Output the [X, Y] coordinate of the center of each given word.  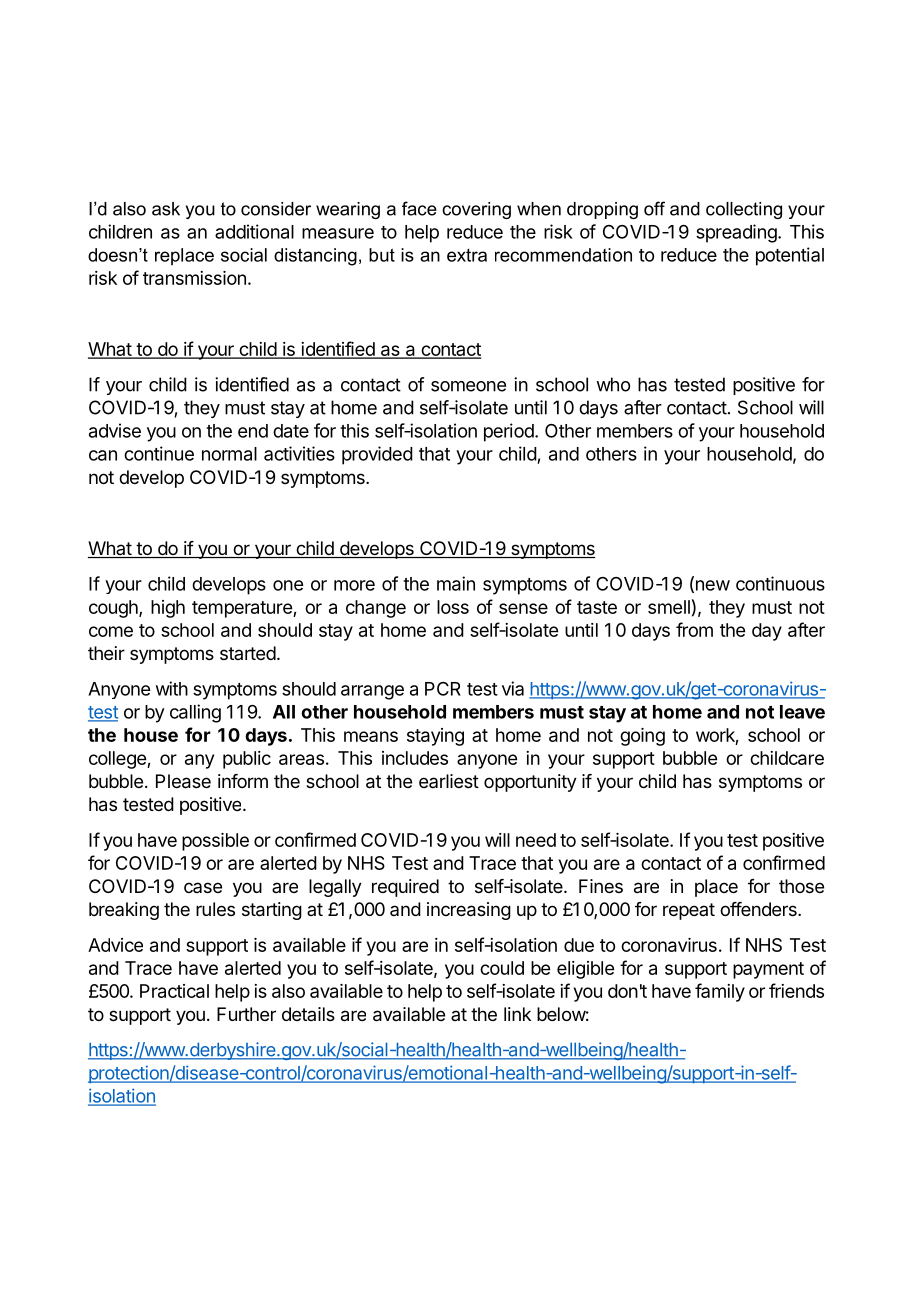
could [502, 968]
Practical [174, 991]
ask [166, 209]
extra [467, 255]
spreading [737, 233]
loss [453, 607]
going [642, 737]
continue [159, 453]
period [509, 432]
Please [183, 781]
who [613, 384]
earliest [449, 781]
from [694, 629]
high [168, 609]
